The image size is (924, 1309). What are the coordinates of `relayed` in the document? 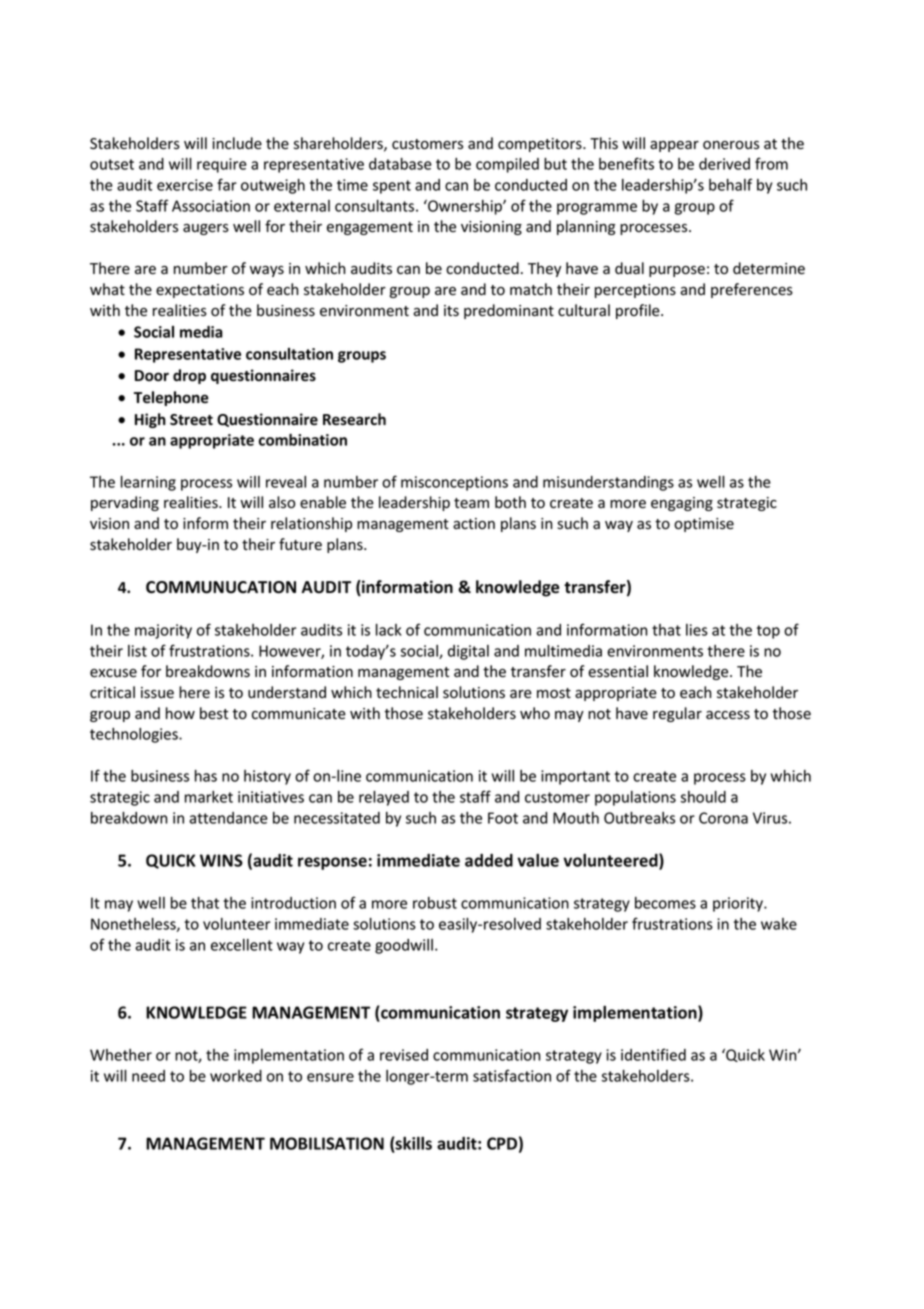 It's located at (384, 798).
